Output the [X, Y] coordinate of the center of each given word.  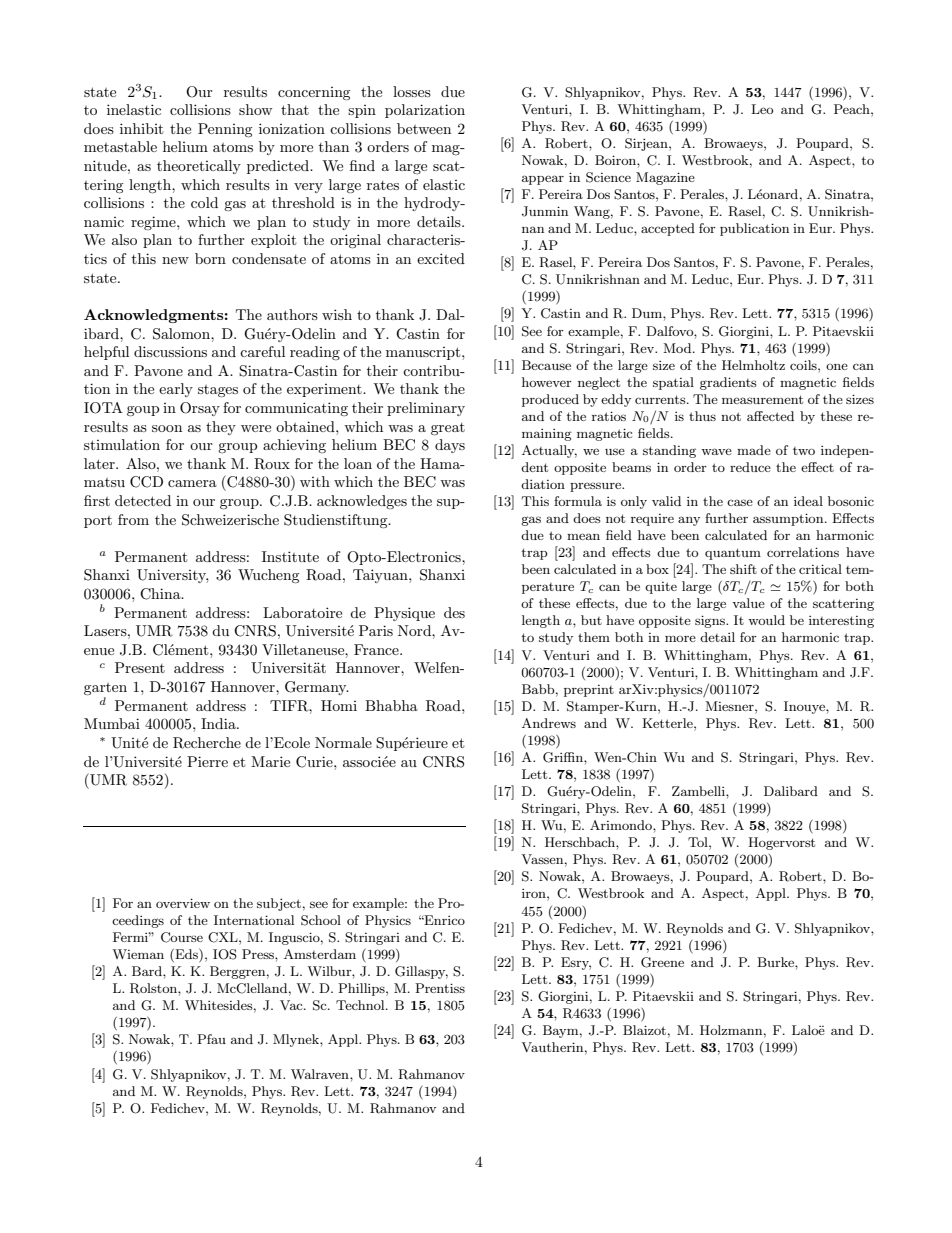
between [424, 128]
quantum [733, 554]
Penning [225, 130]
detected [143, 500]
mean [583, 536]
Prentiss [440, 988]
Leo [762, 109]
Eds [186, 955]
